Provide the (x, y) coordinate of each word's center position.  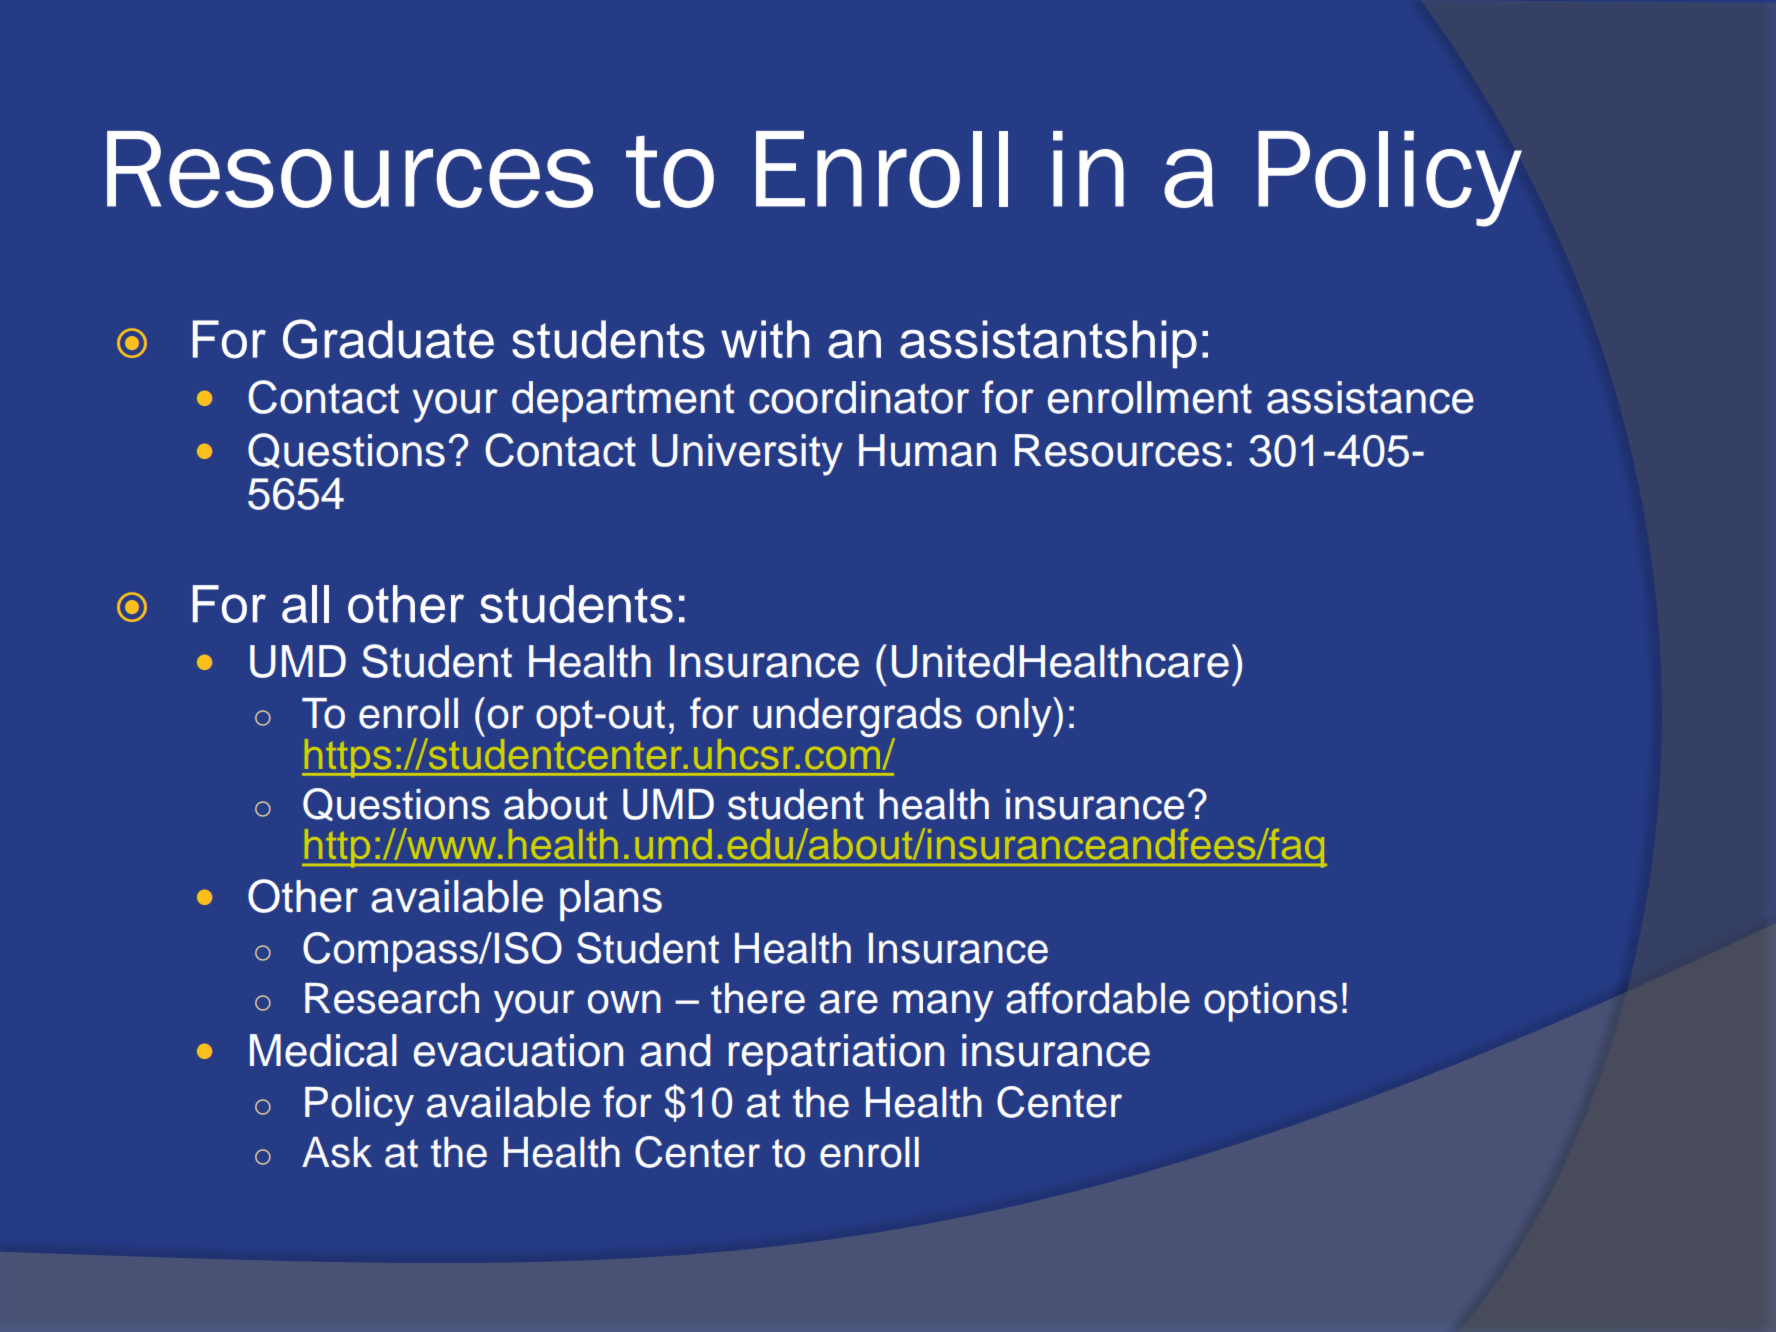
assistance (1370, 397)
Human (927, 450)
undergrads (857, 719)
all (305, 604)
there (758, 998)
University (747, 455)
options (1270, 1002)
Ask (337, 1152)
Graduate (388, 339)
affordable (1098, 998)
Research (392, 998)
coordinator (859, 397)
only (1015, 717)
